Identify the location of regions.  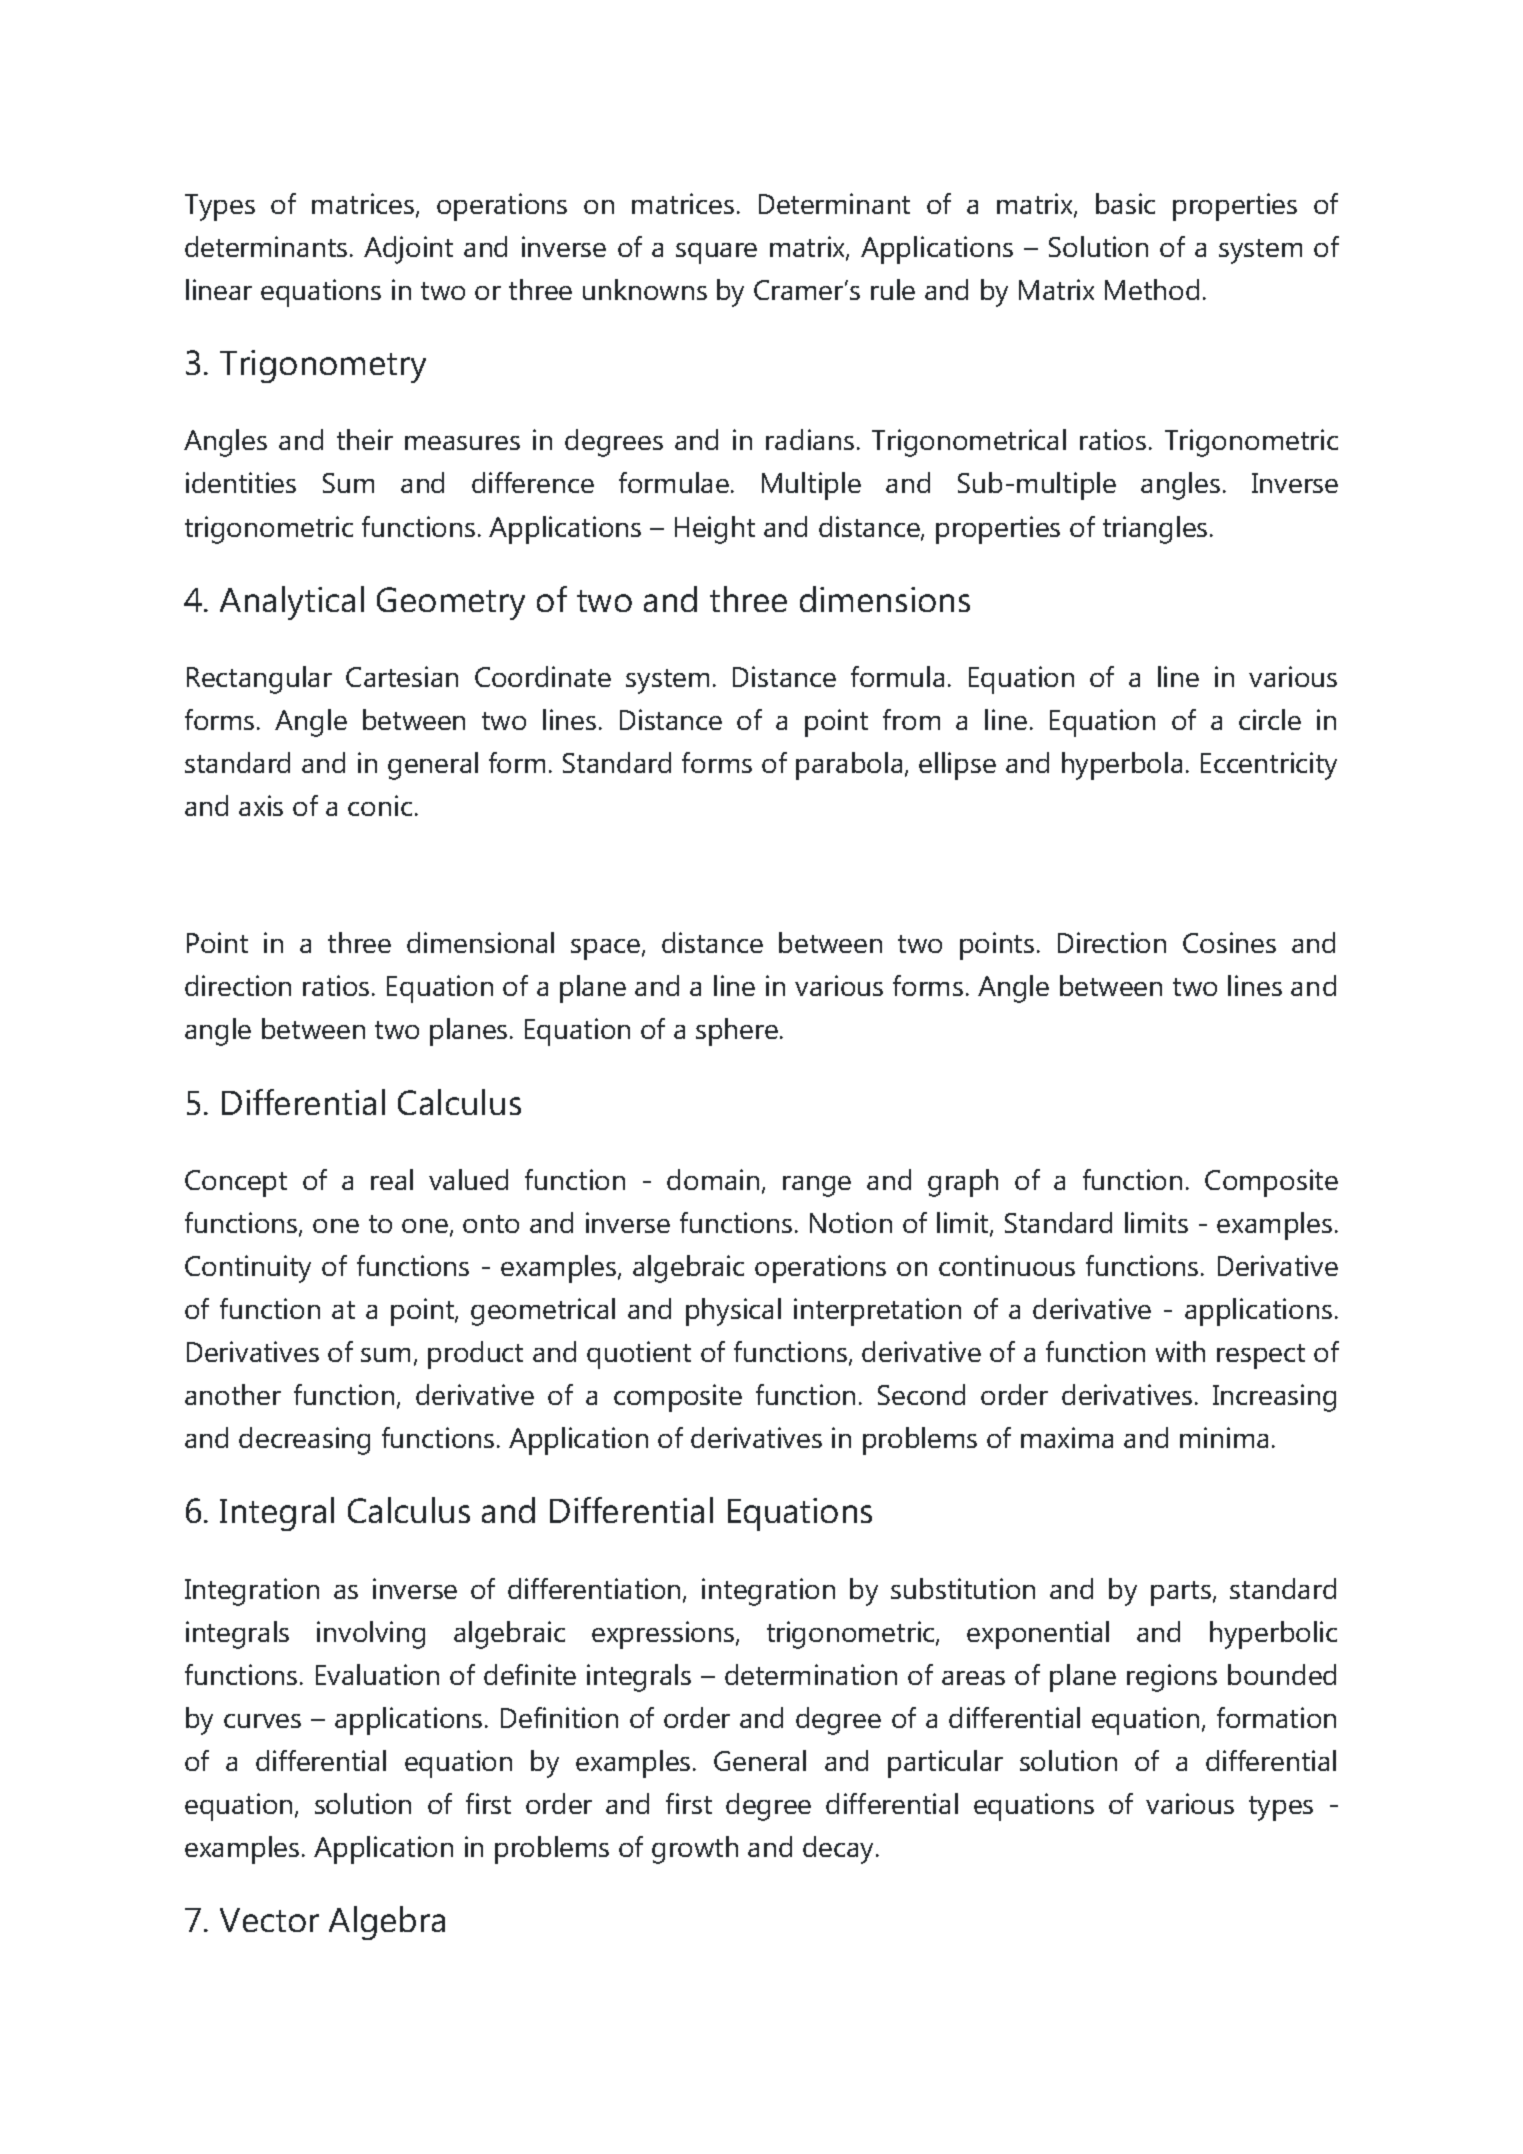
(1172, 1678).
